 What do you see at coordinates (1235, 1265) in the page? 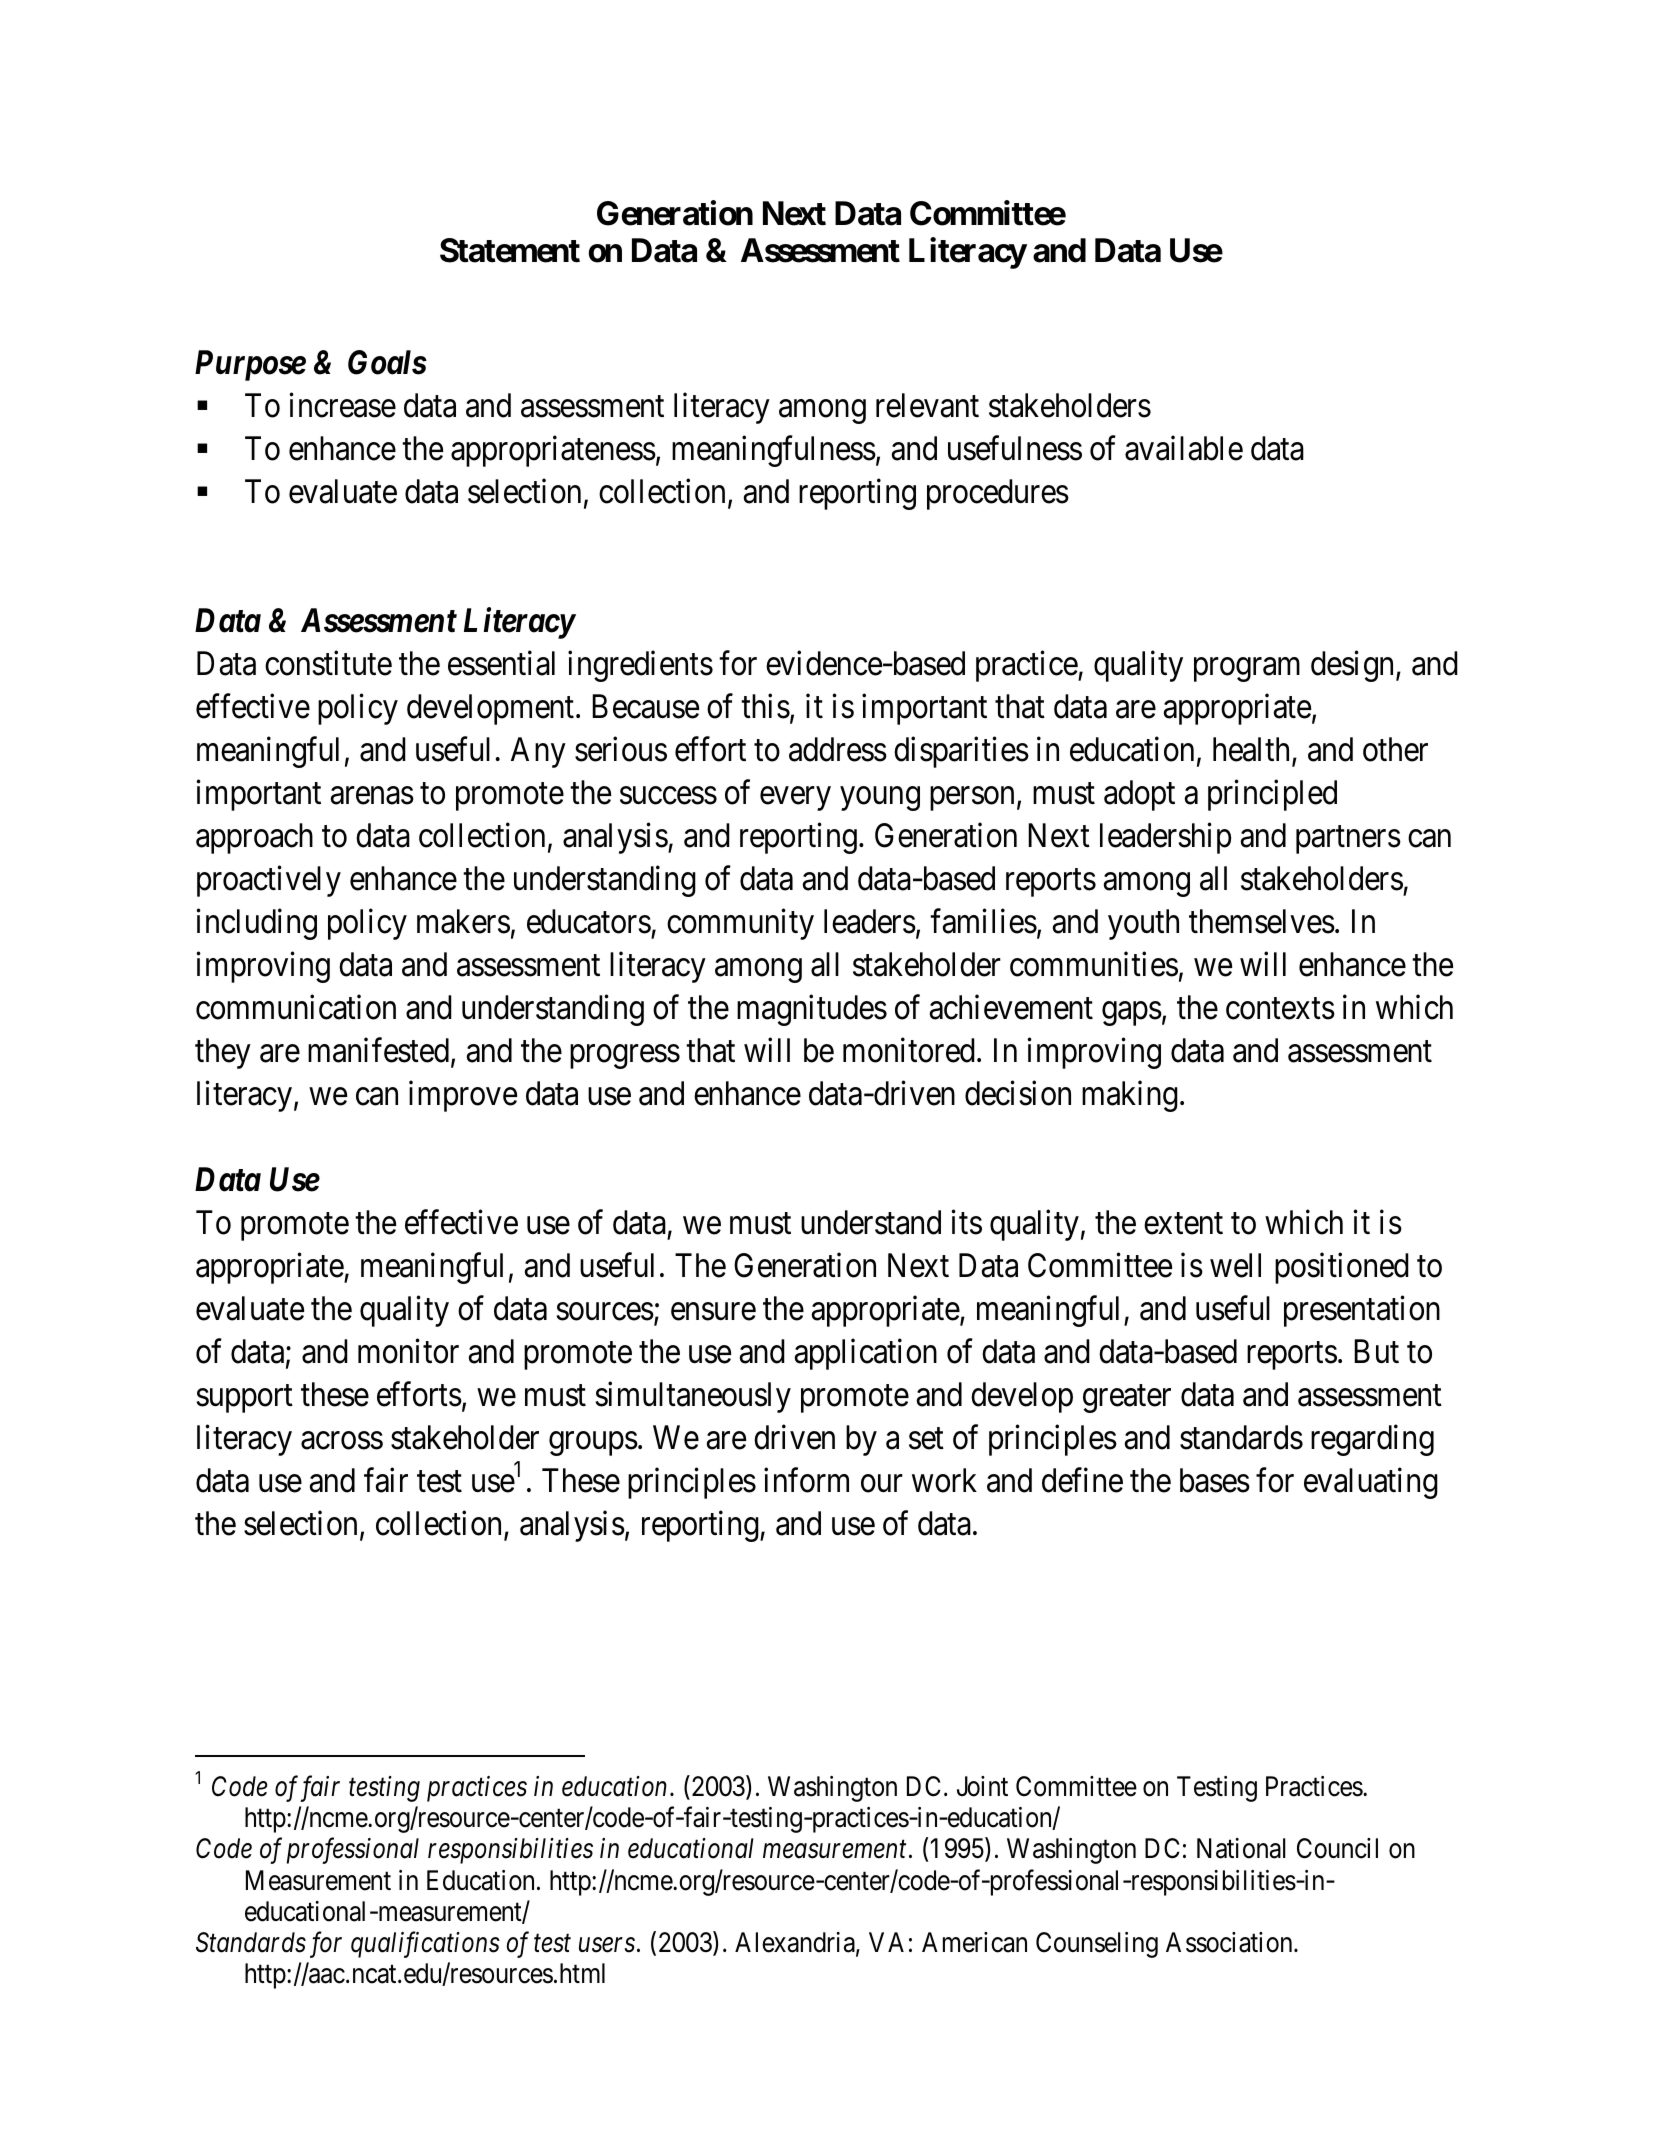
I see `well` at bounding box center [1235, 1265].
